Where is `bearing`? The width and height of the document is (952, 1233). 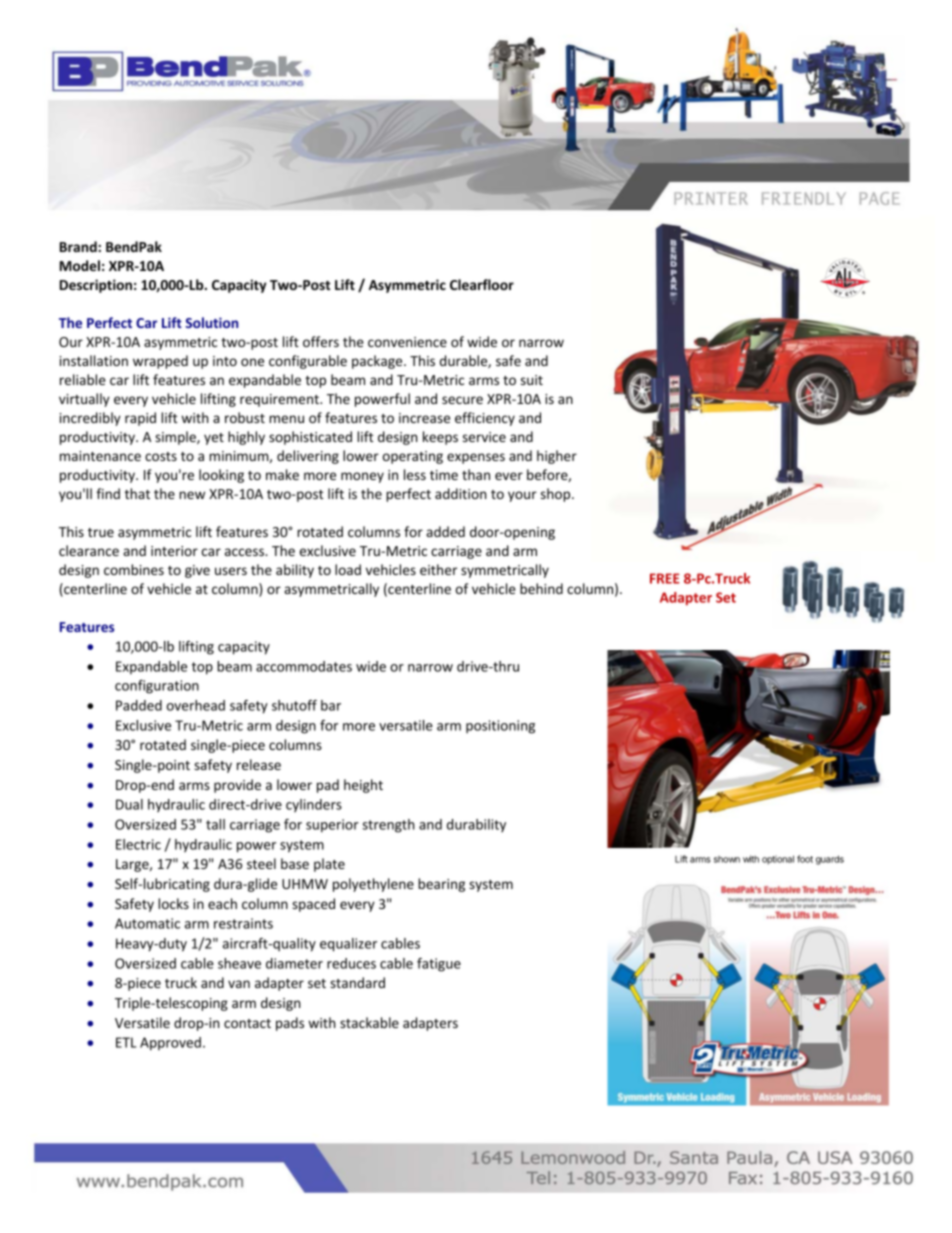 bearing is located at coordinates (441, 885).
